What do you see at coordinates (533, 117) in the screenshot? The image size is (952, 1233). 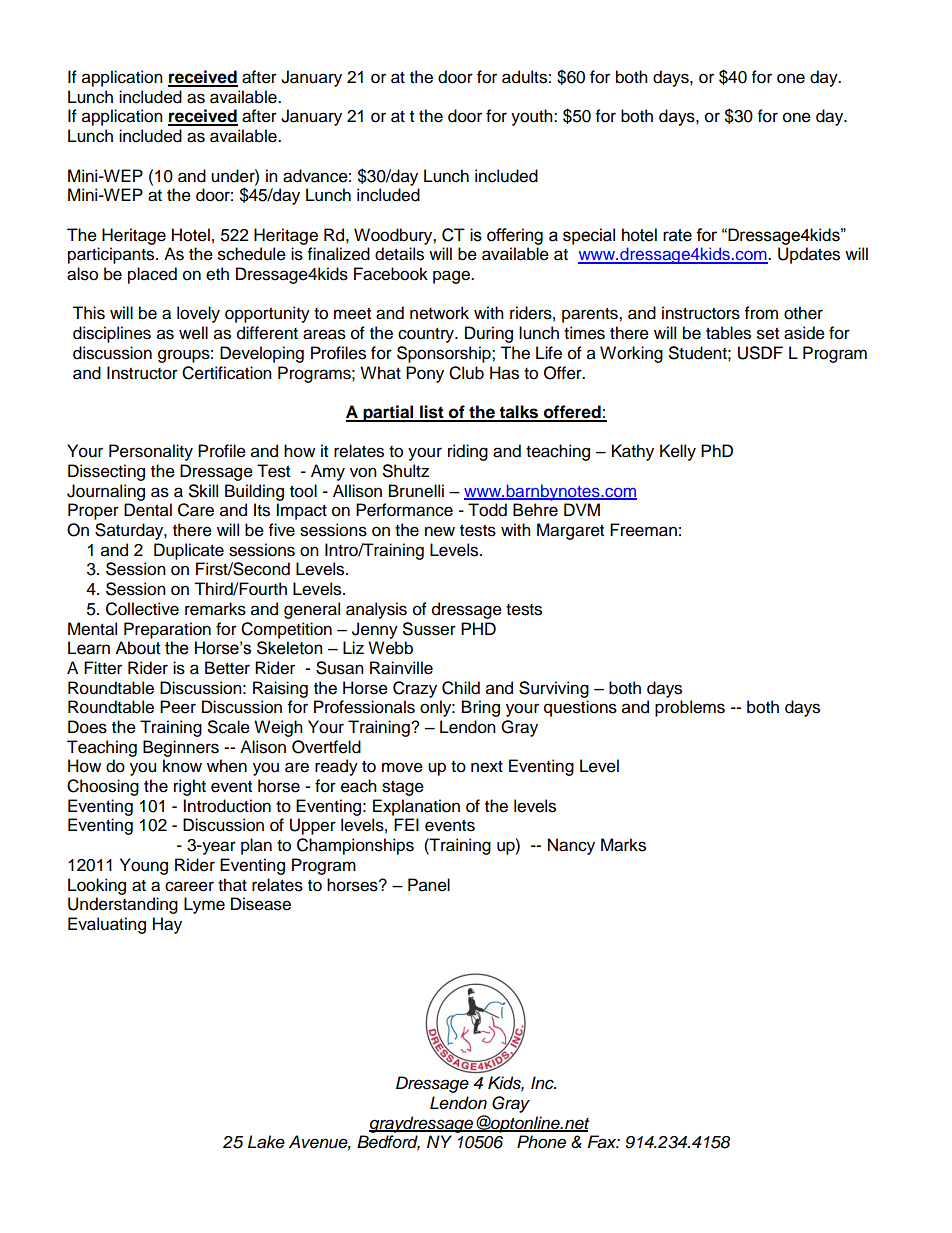 I see `youth` at bounding box center [533, 117].
